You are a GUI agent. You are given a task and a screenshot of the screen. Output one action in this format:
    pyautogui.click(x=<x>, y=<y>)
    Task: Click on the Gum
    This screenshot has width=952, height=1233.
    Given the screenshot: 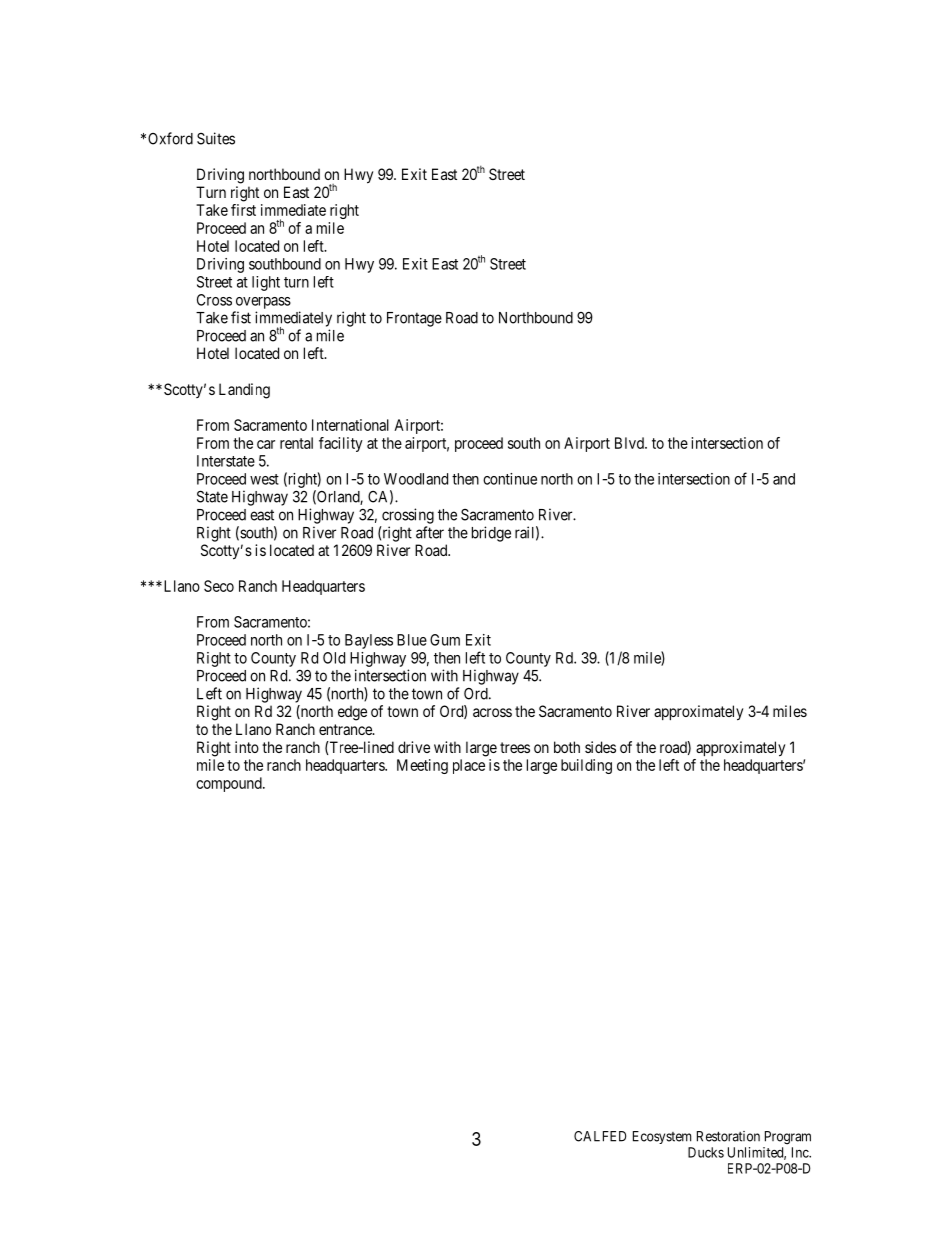 What is the action you would take?
    pyautogui.click(x=445, y=640)
